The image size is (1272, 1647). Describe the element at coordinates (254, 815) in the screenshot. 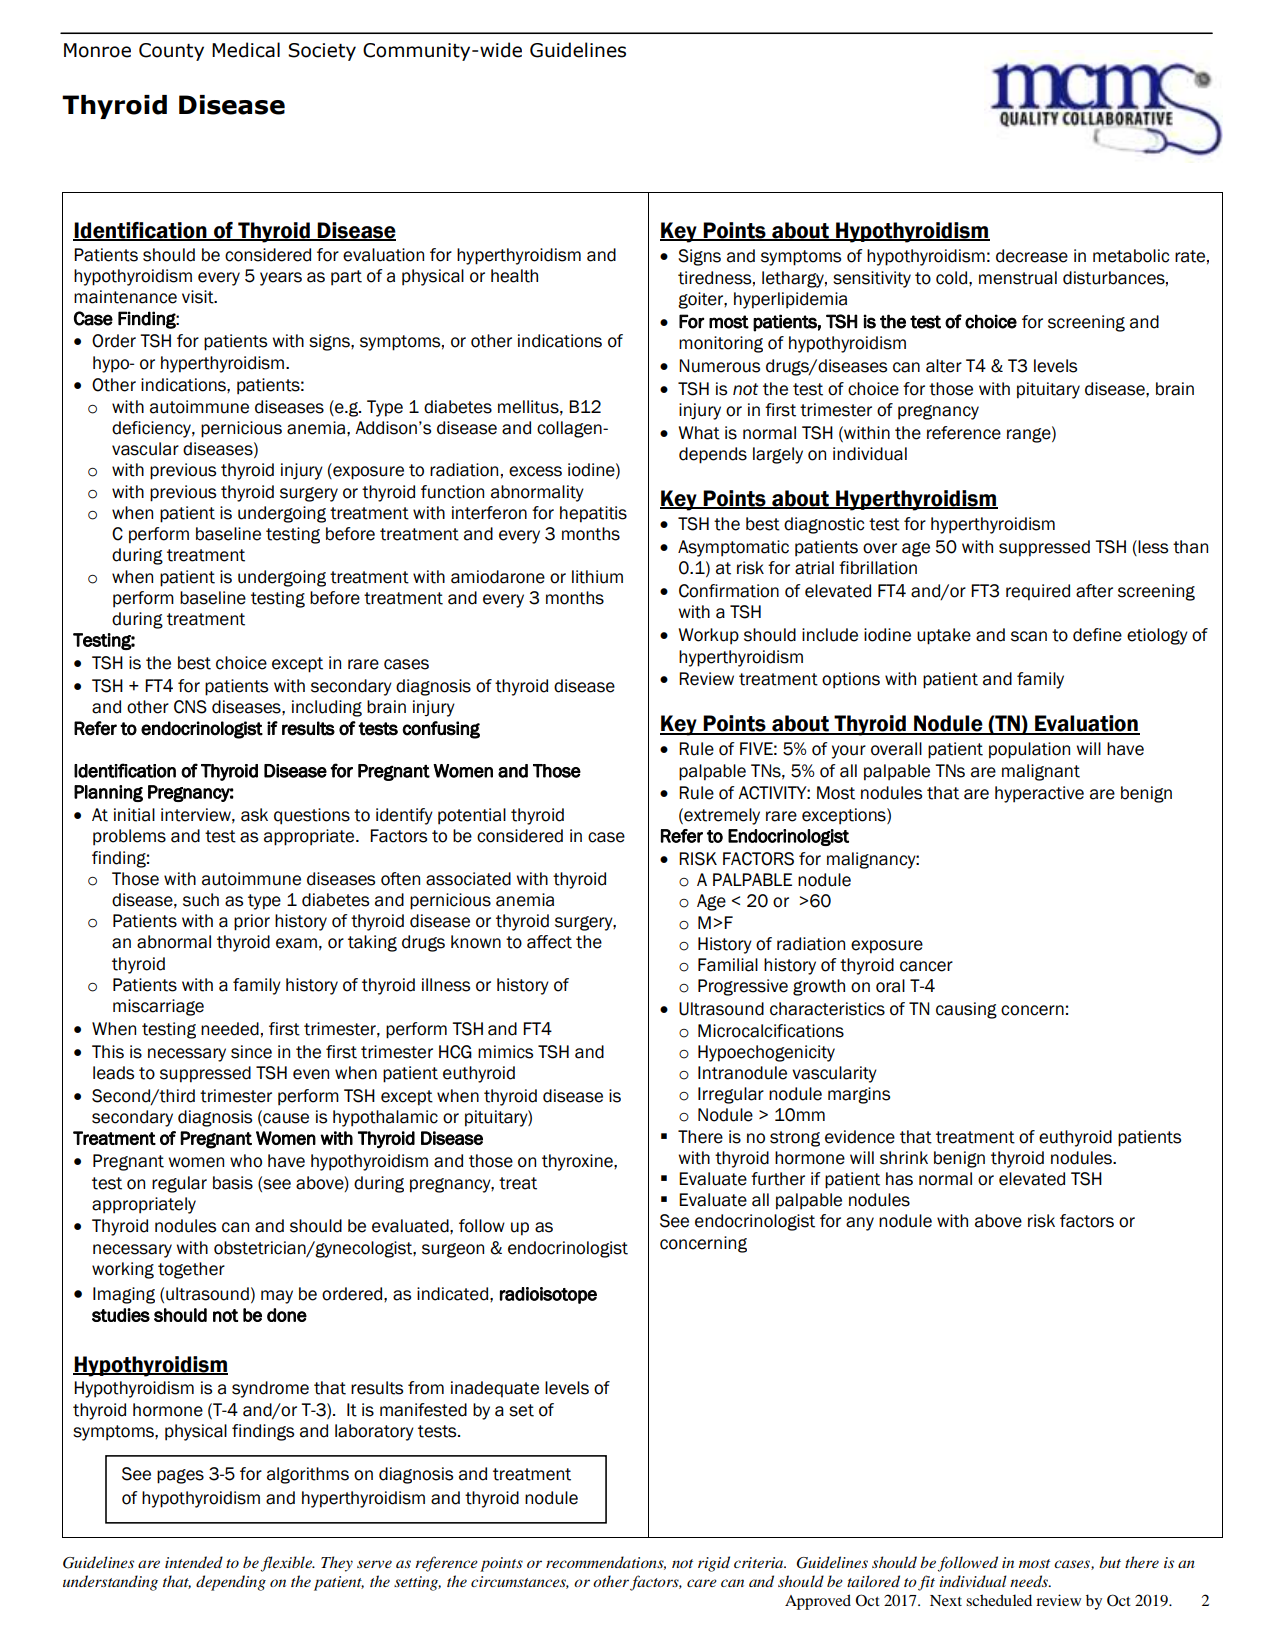

I see `ask` at that location.
